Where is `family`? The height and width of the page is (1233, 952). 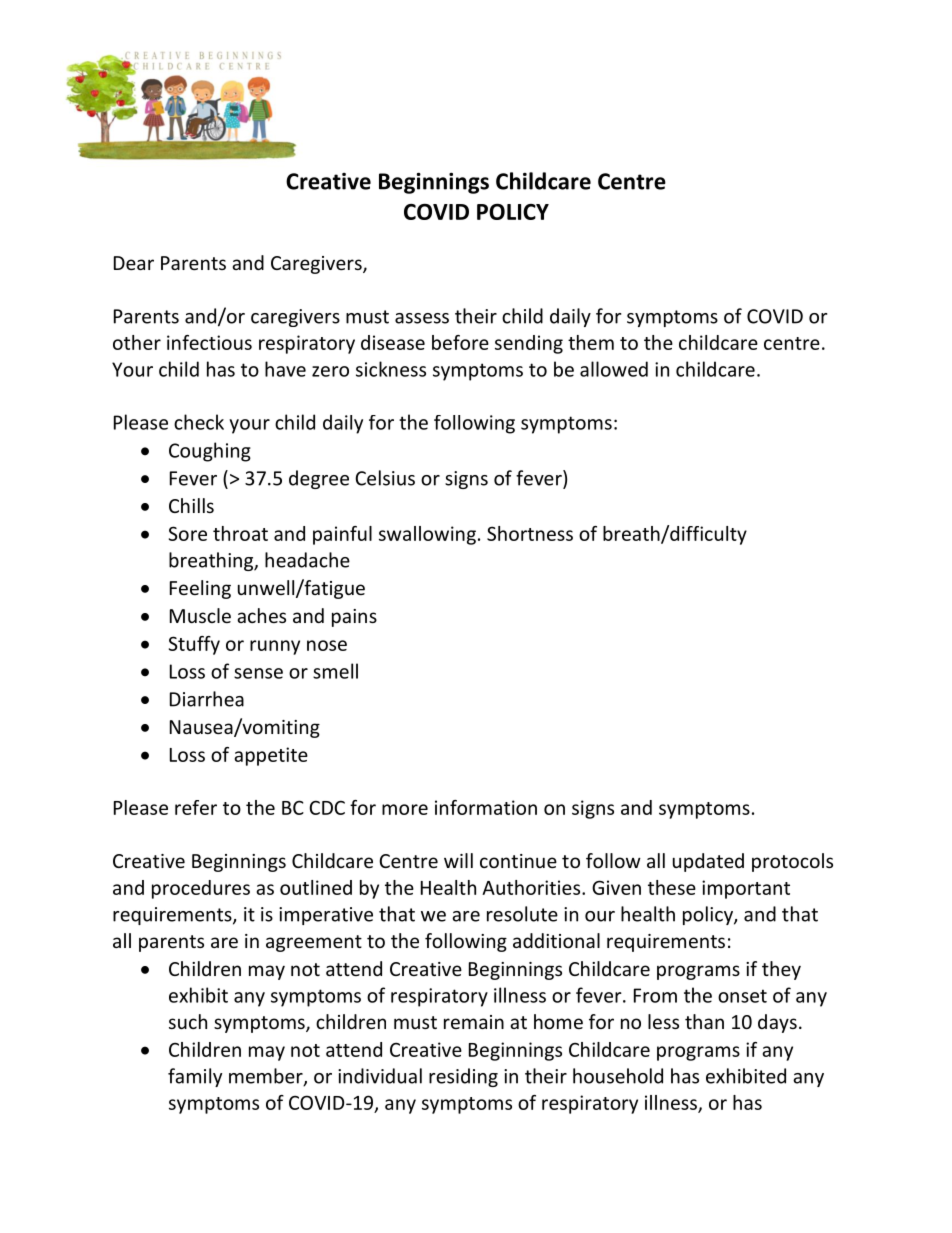 family is located at coordinates (195, 1077).
